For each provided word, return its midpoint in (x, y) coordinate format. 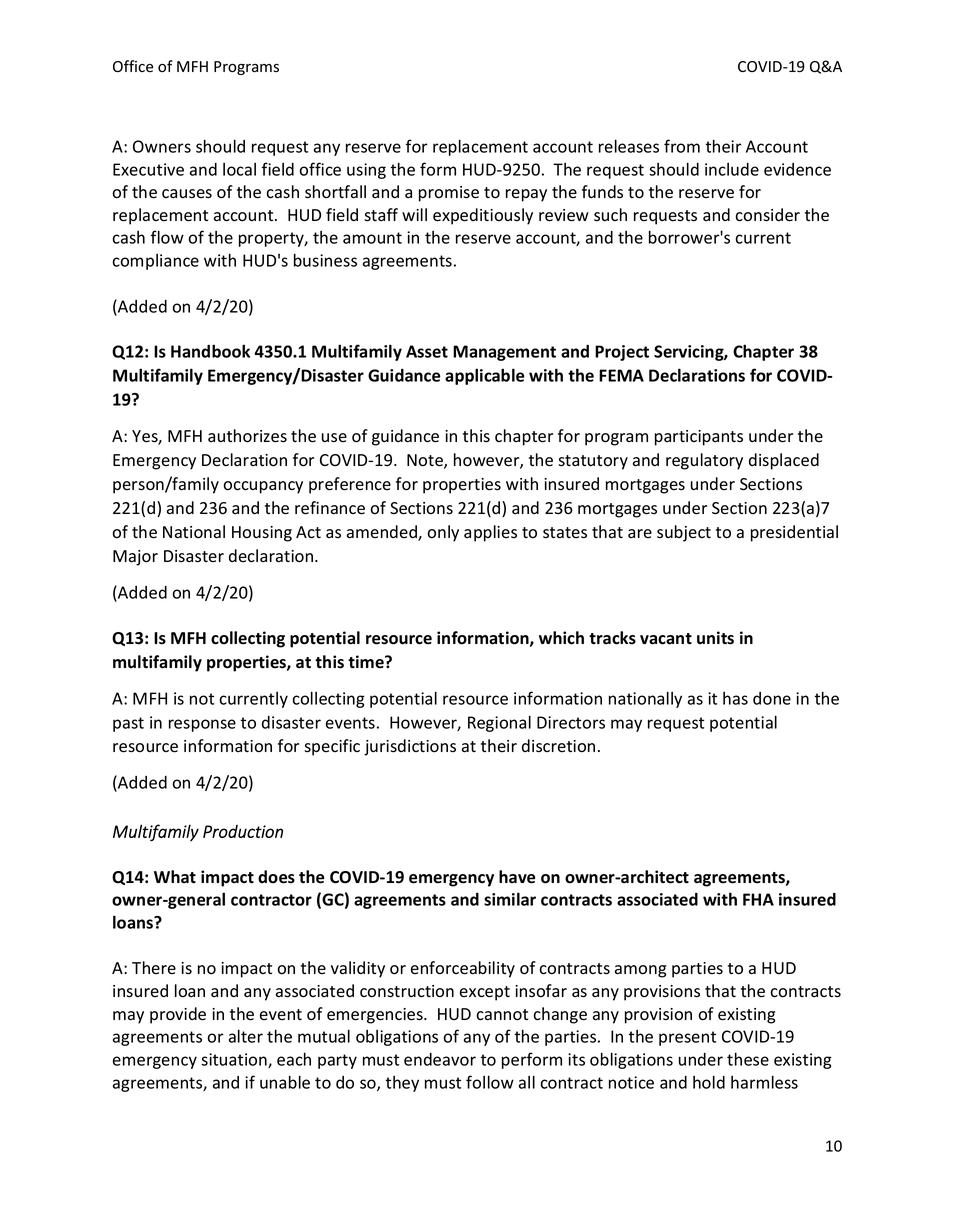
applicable (485, 376)
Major (135, 558)
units (715, 638)
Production (243, 831)
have (517, 877)
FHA (758, 899)
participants (699, 438)
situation (235, 1060)
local (239, 169)
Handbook (210, 351)
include (732, 169)
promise (449, 194)
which (561, 638)
